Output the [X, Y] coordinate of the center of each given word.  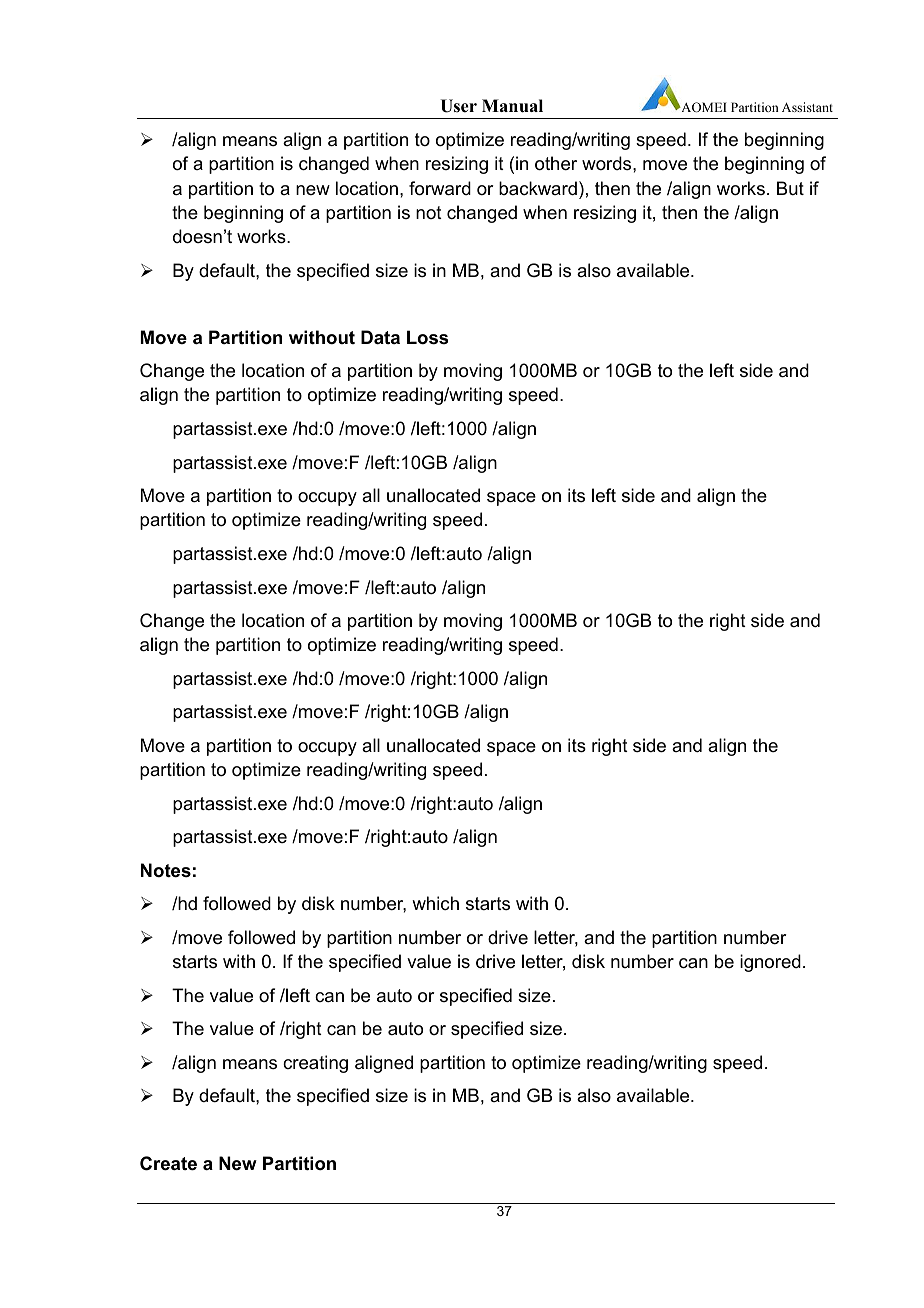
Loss [427, 337]
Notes [166, 870]
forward [440, 188]
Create [168, 1163]
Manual [512, 106]
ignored [770, 963]
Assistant [807, 107]
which [435, 903]
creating [315, 1064]
